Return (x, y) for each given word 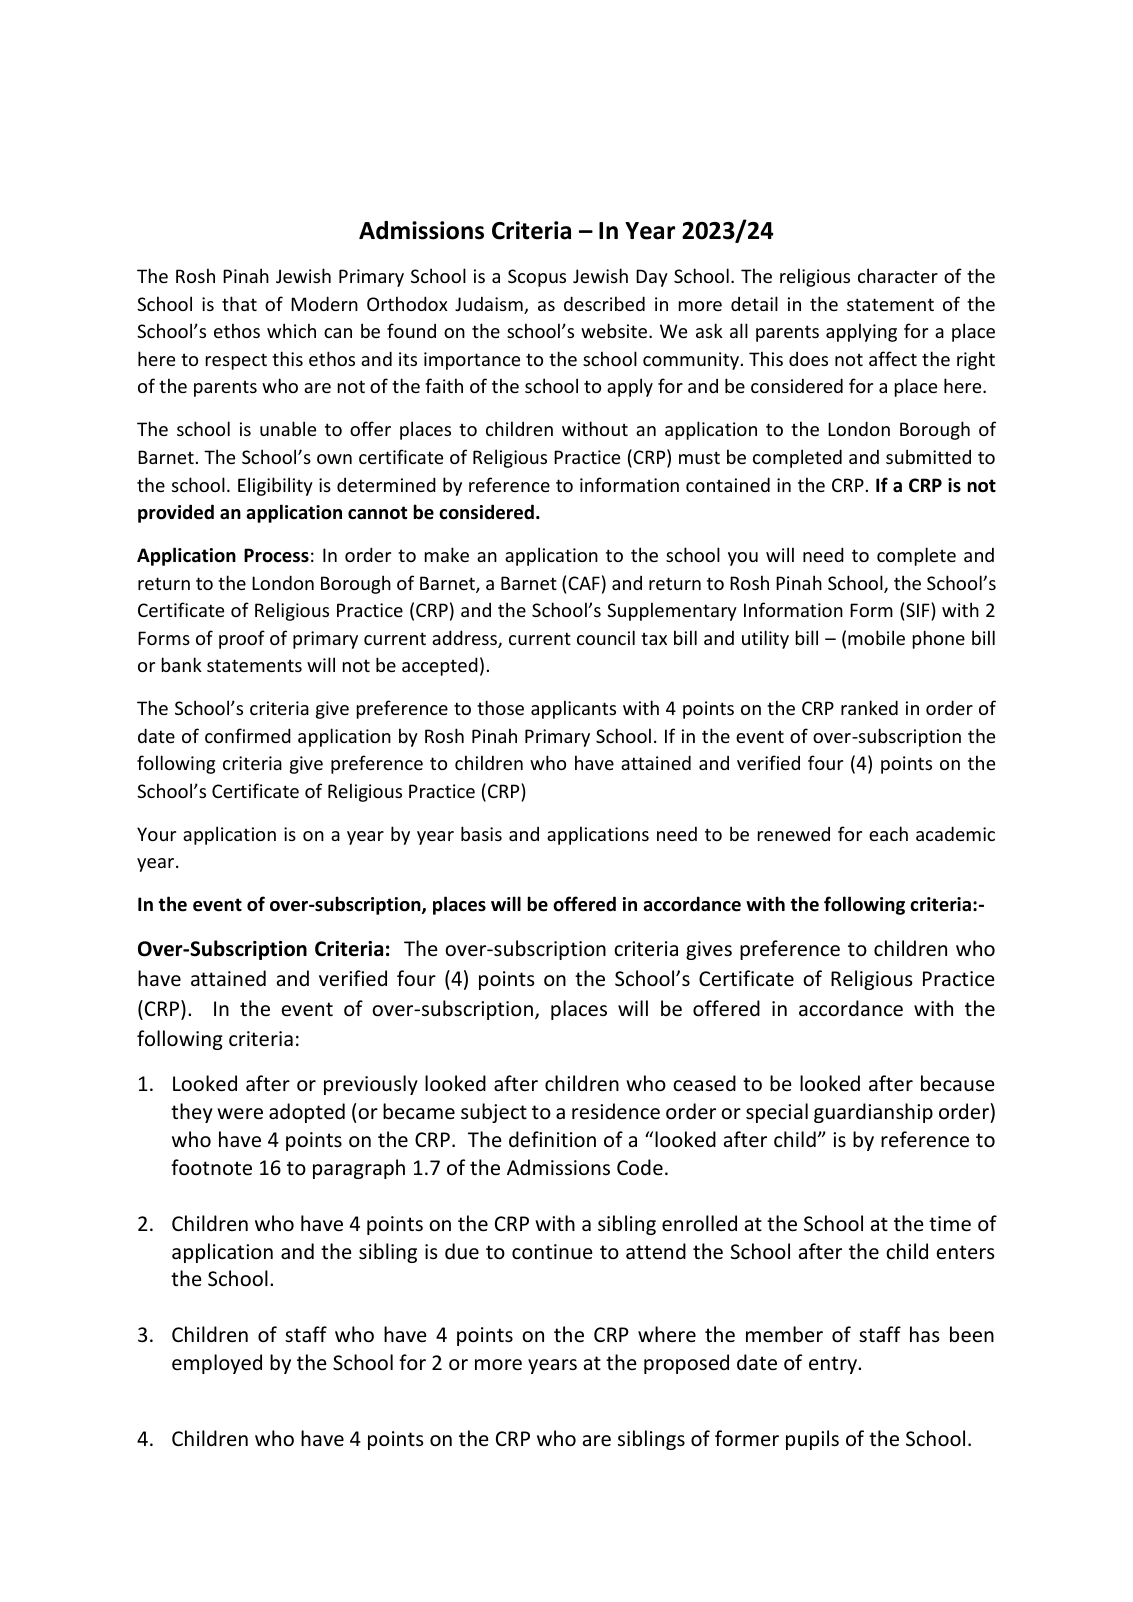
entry (834, 1365)
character (898, 275)
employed (217, 1364)
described (604, 303)
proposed (686, 1364)
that (239, 303)
